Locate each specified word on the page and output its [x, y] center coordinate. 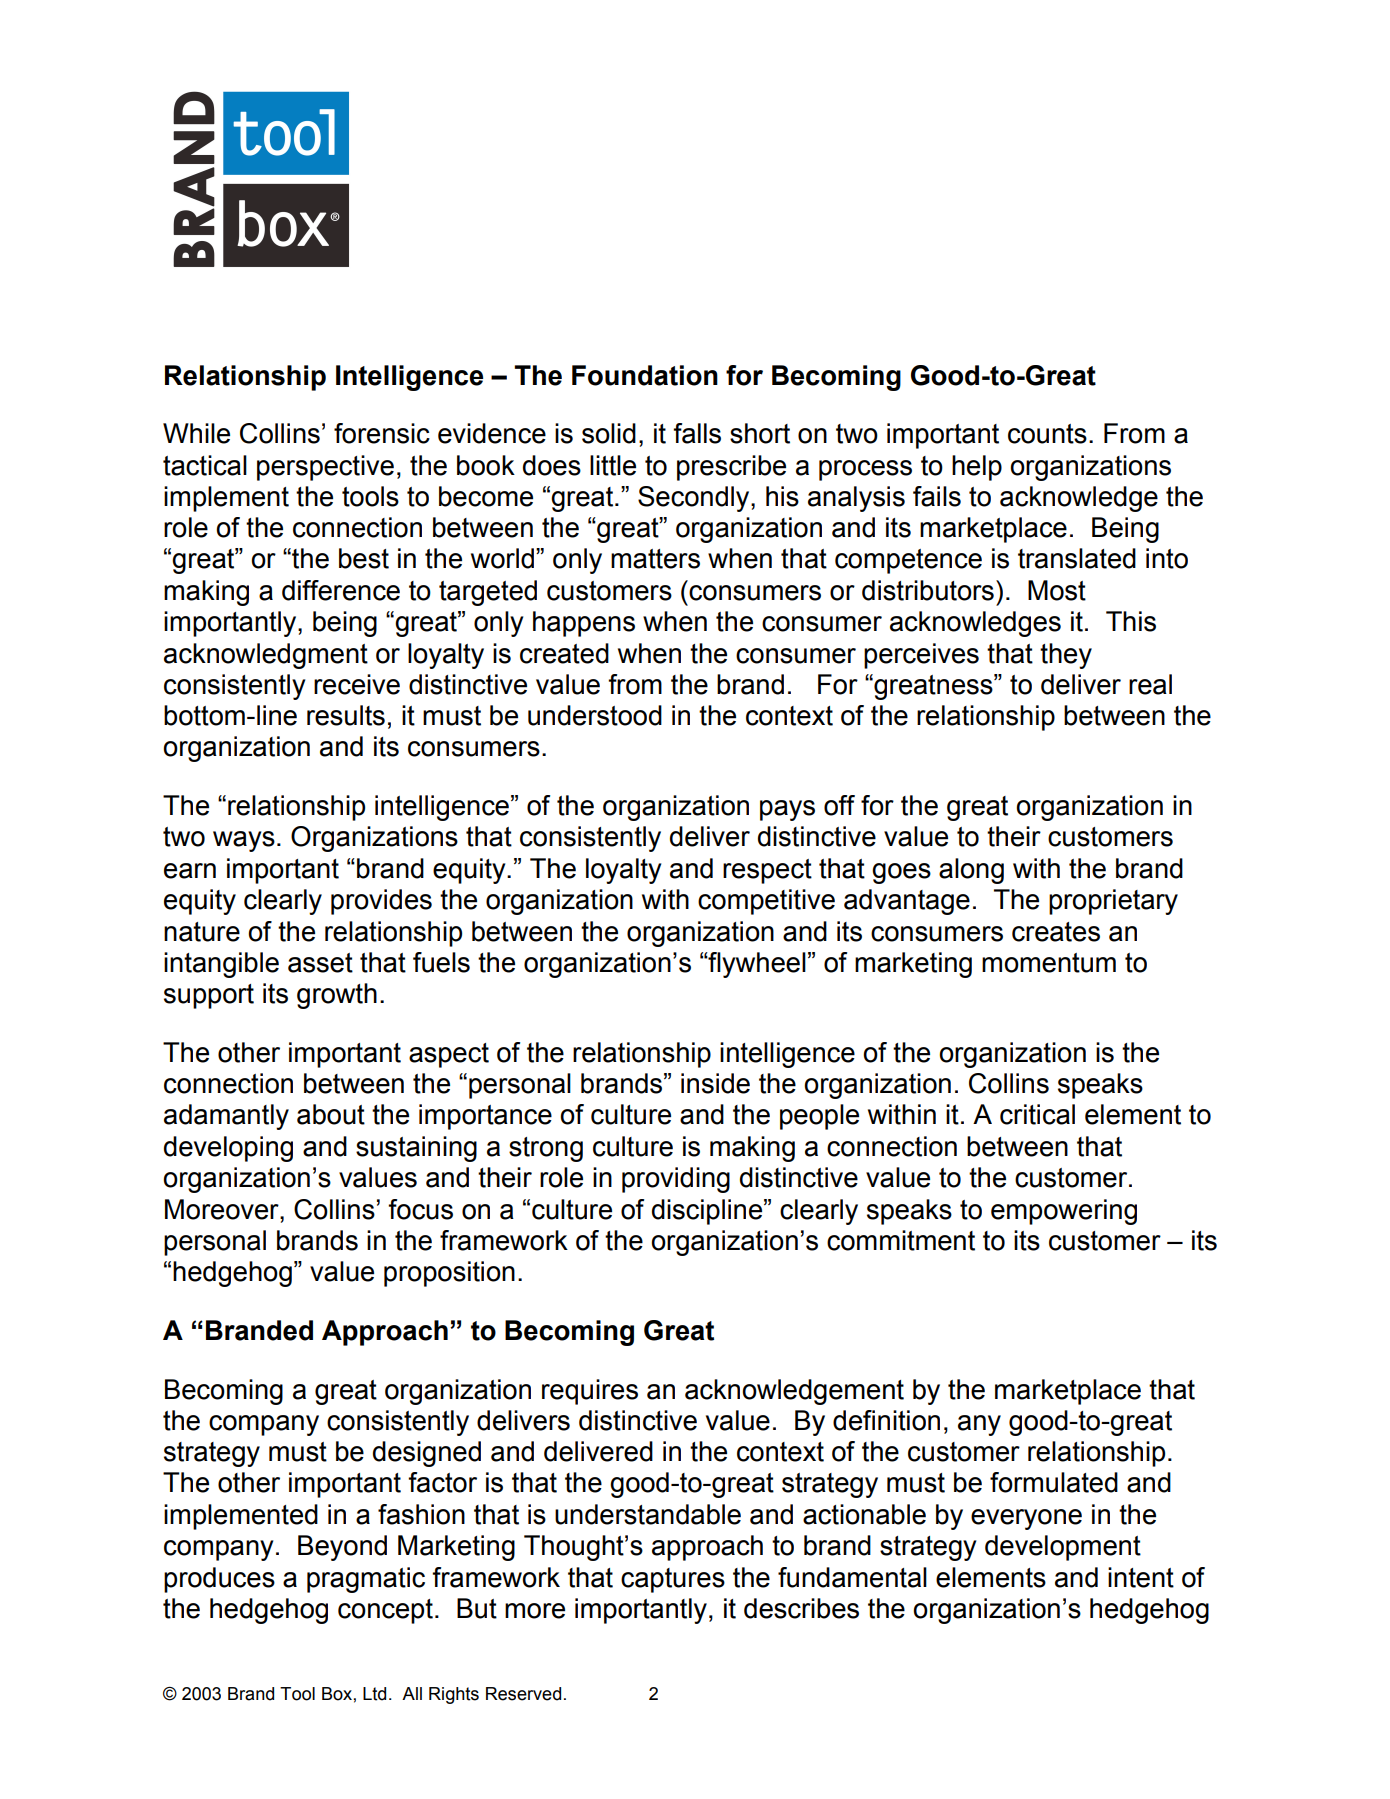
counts [1047, 434]
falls [697, 433]
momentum [1049, 963]
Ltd [374, 1694]
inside [715, 1083]
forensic [382, 433]
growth [337, 996]
